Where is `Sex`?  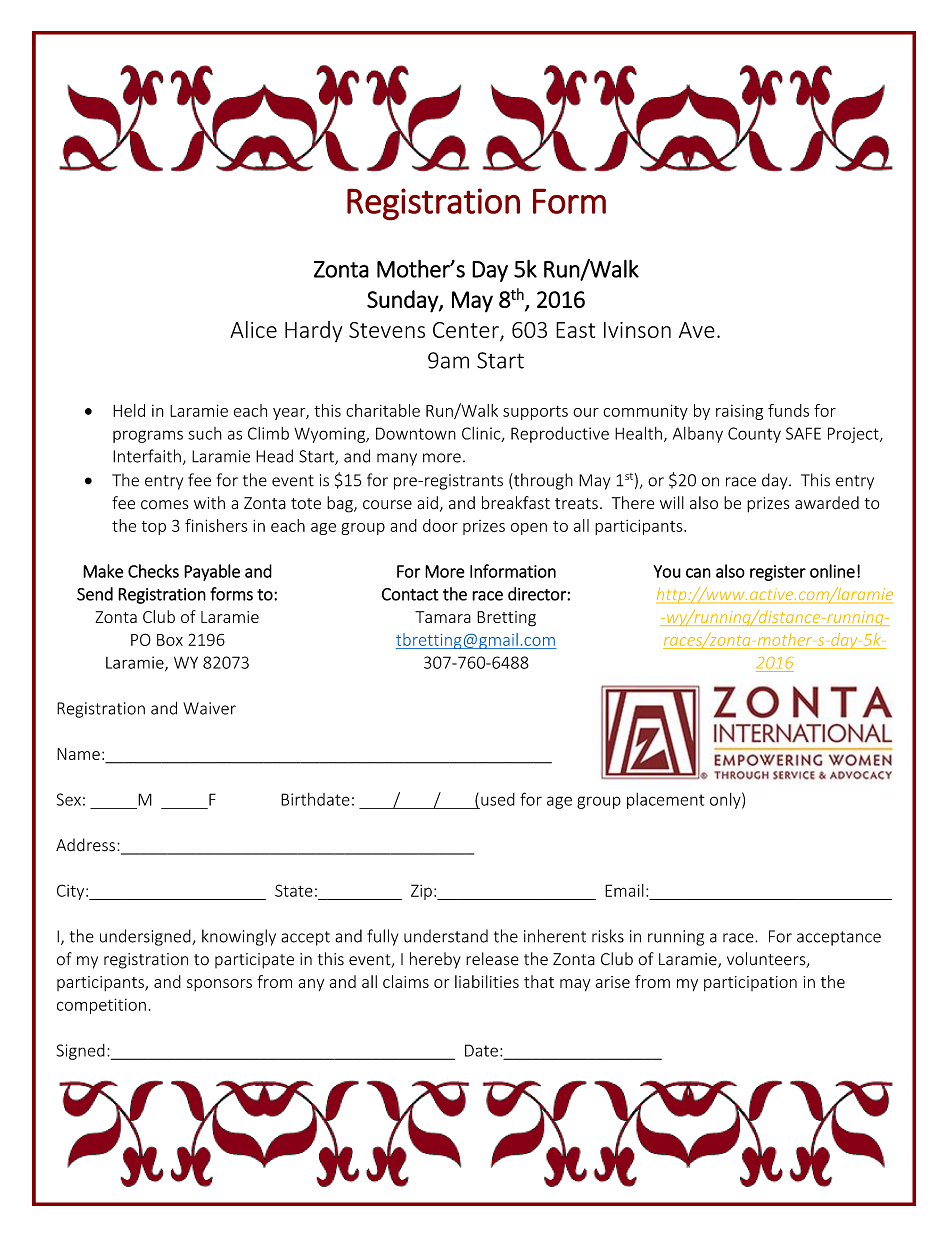
Sex is located at coordinates (69, 799).
